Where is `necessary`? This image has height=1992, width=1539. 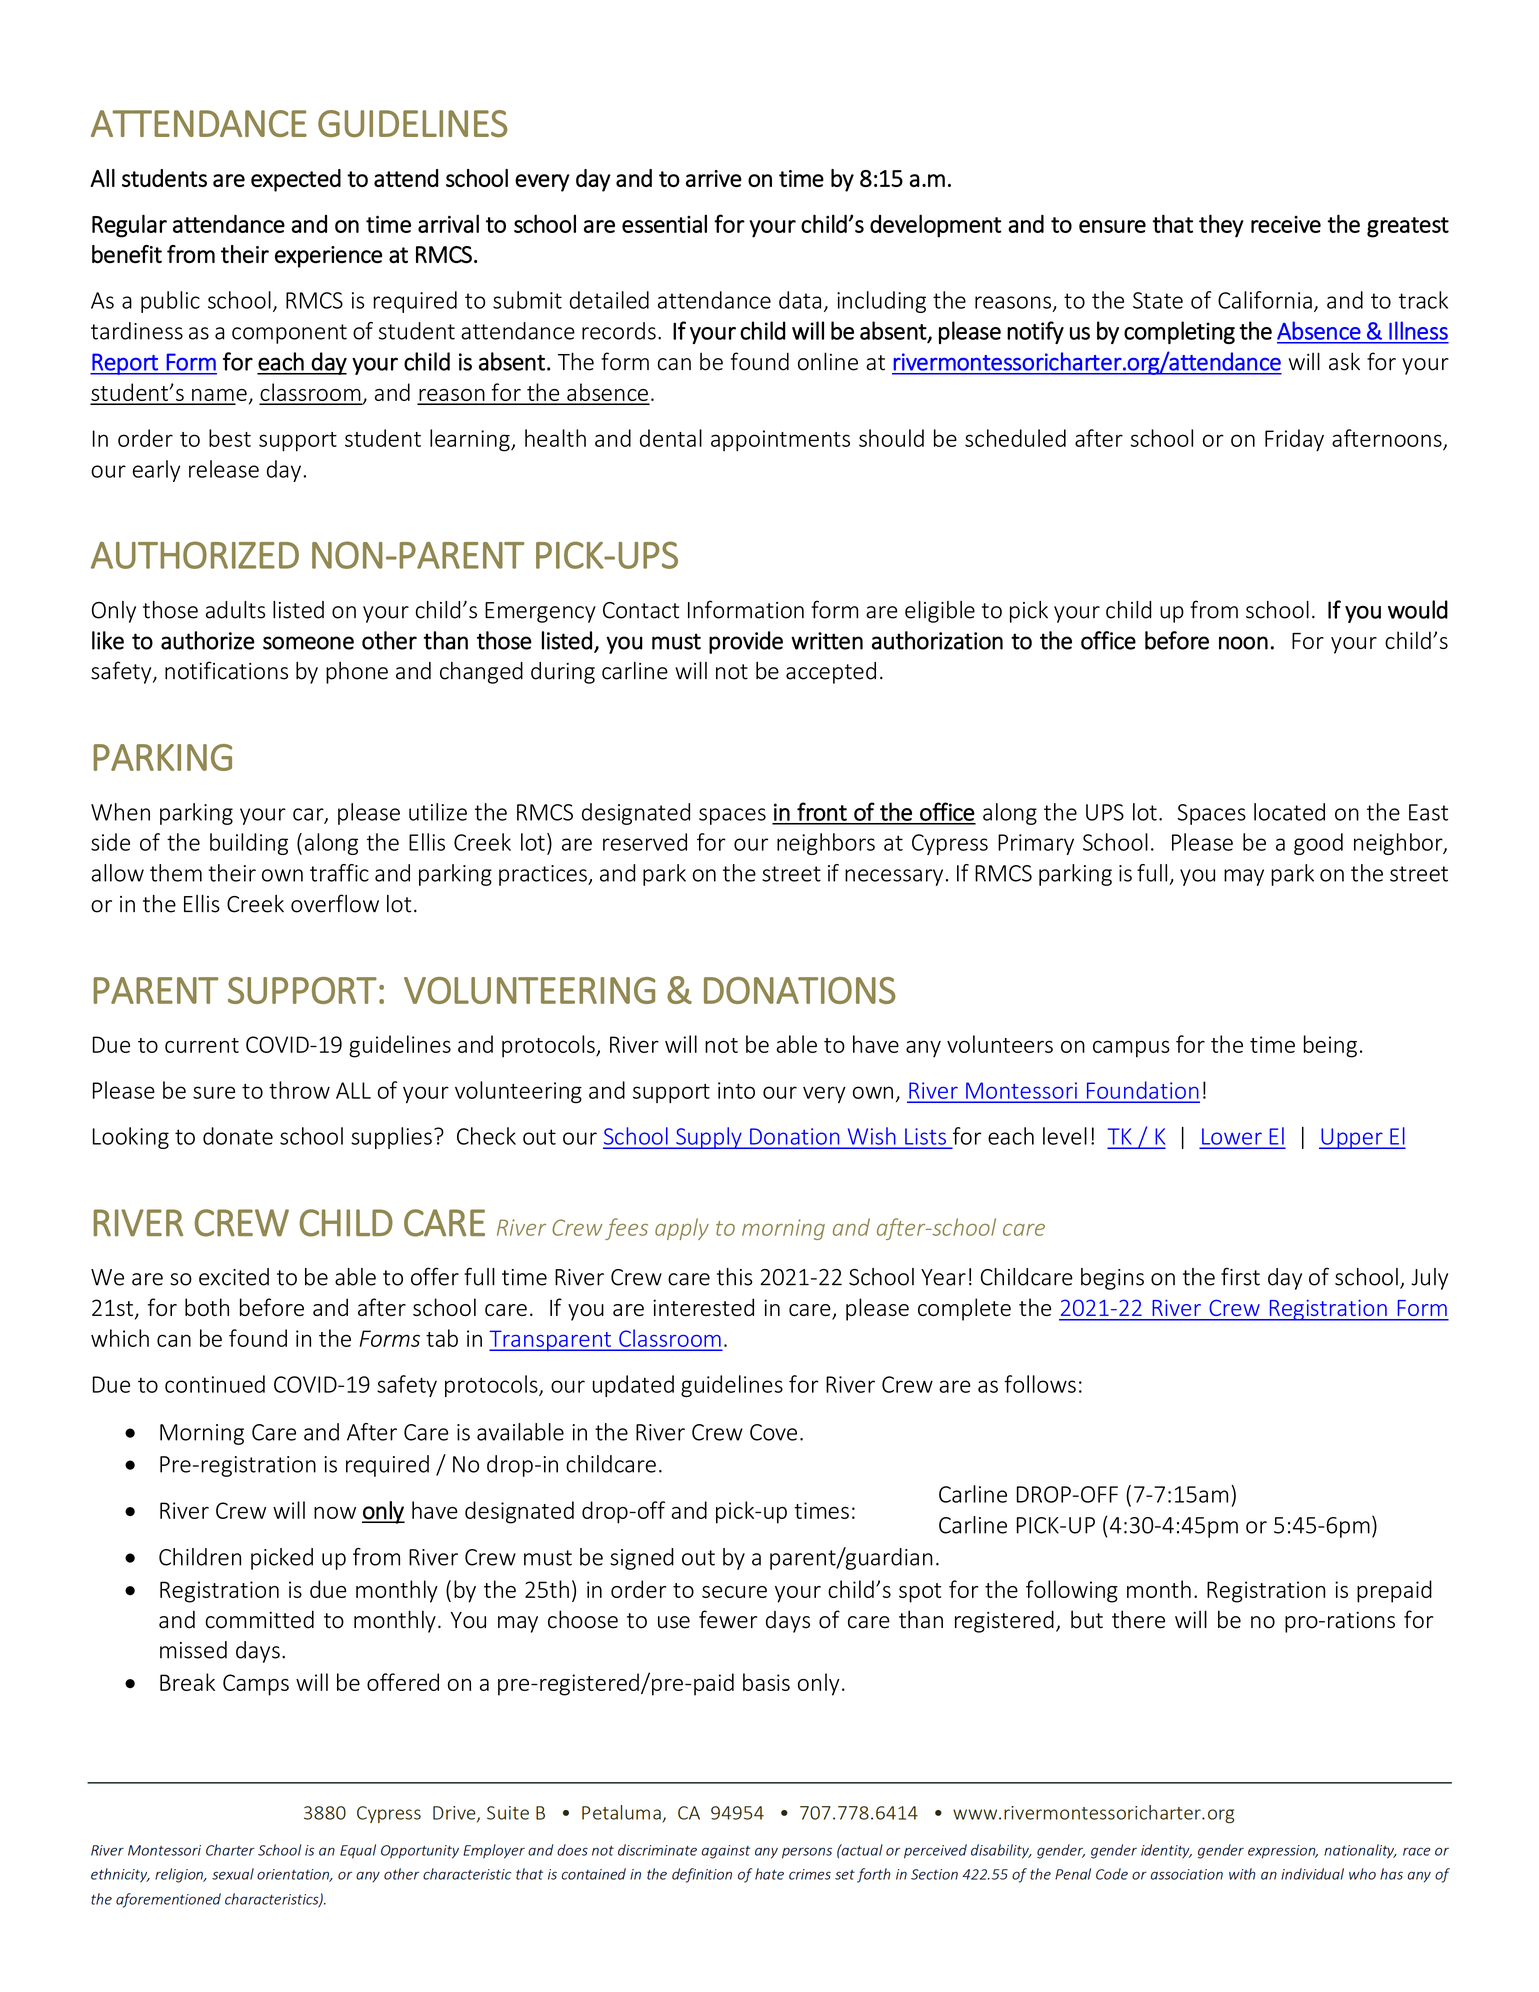
necessary is located at coordinates (894, 877).
